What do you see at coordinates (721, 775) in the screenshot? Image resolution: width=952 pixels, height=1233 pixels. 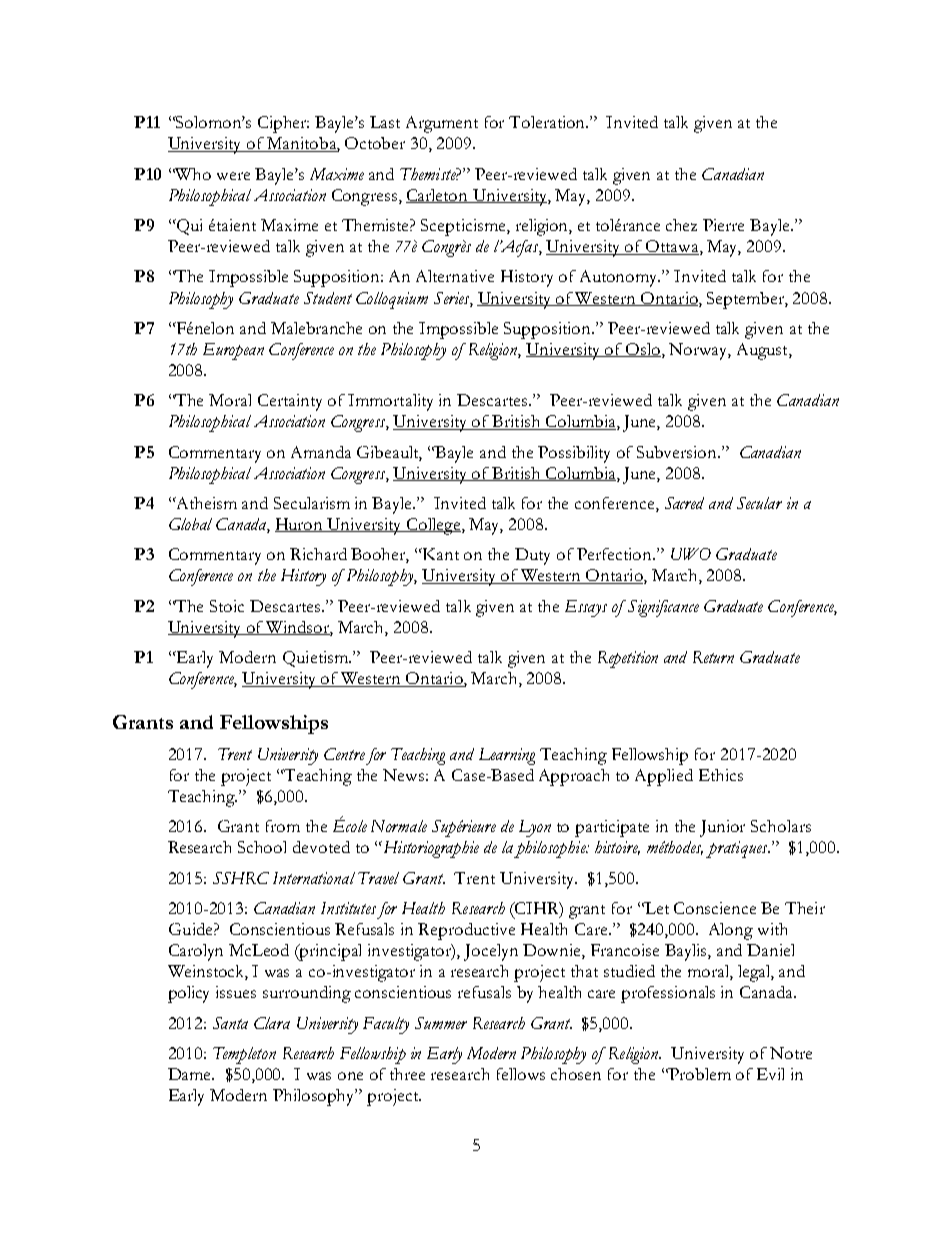 I see `Ethics` at bounding box center [721, 775].
